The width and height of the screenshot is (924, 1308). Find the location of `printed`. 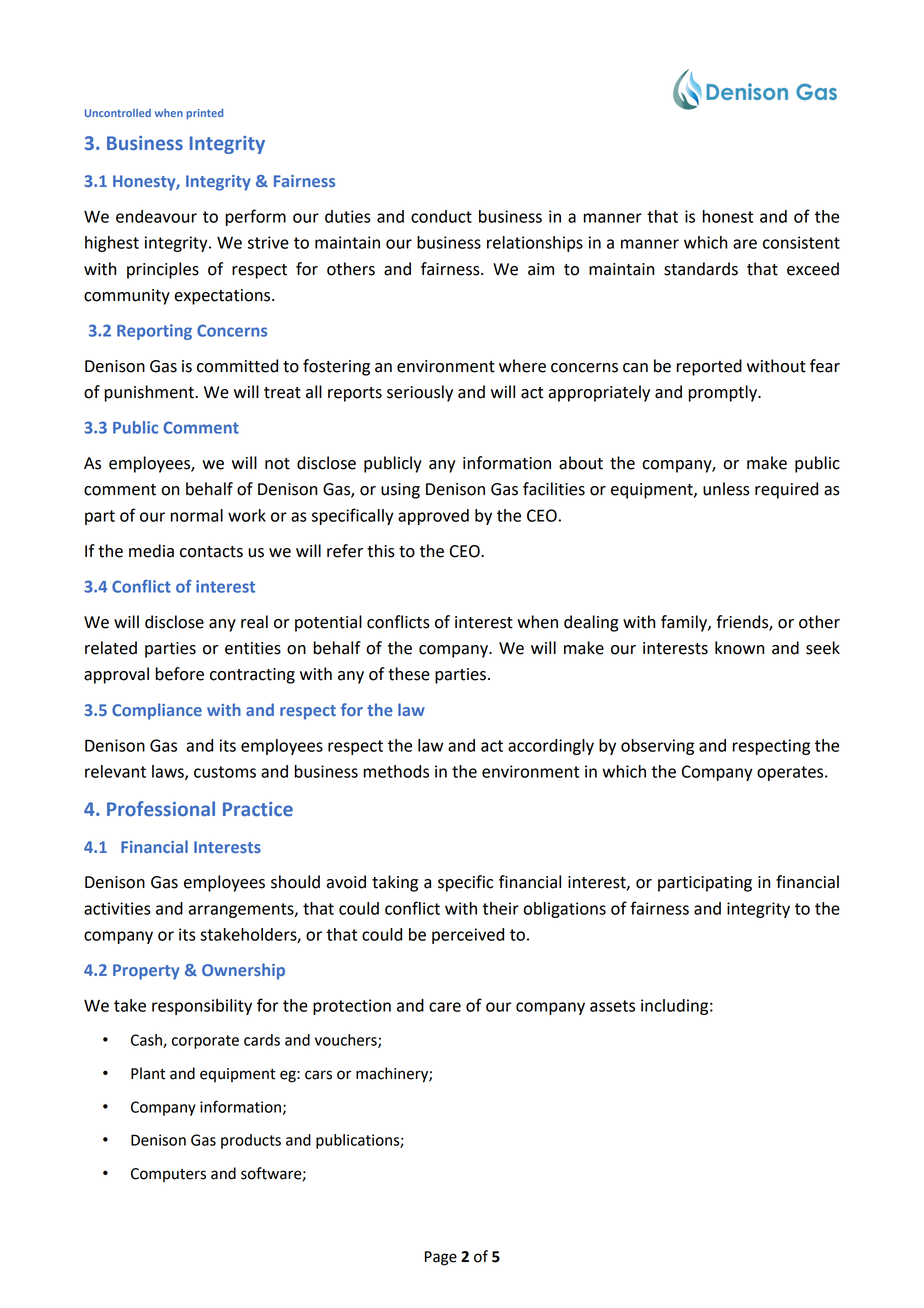

printed is located at coordinates (204, 114).
